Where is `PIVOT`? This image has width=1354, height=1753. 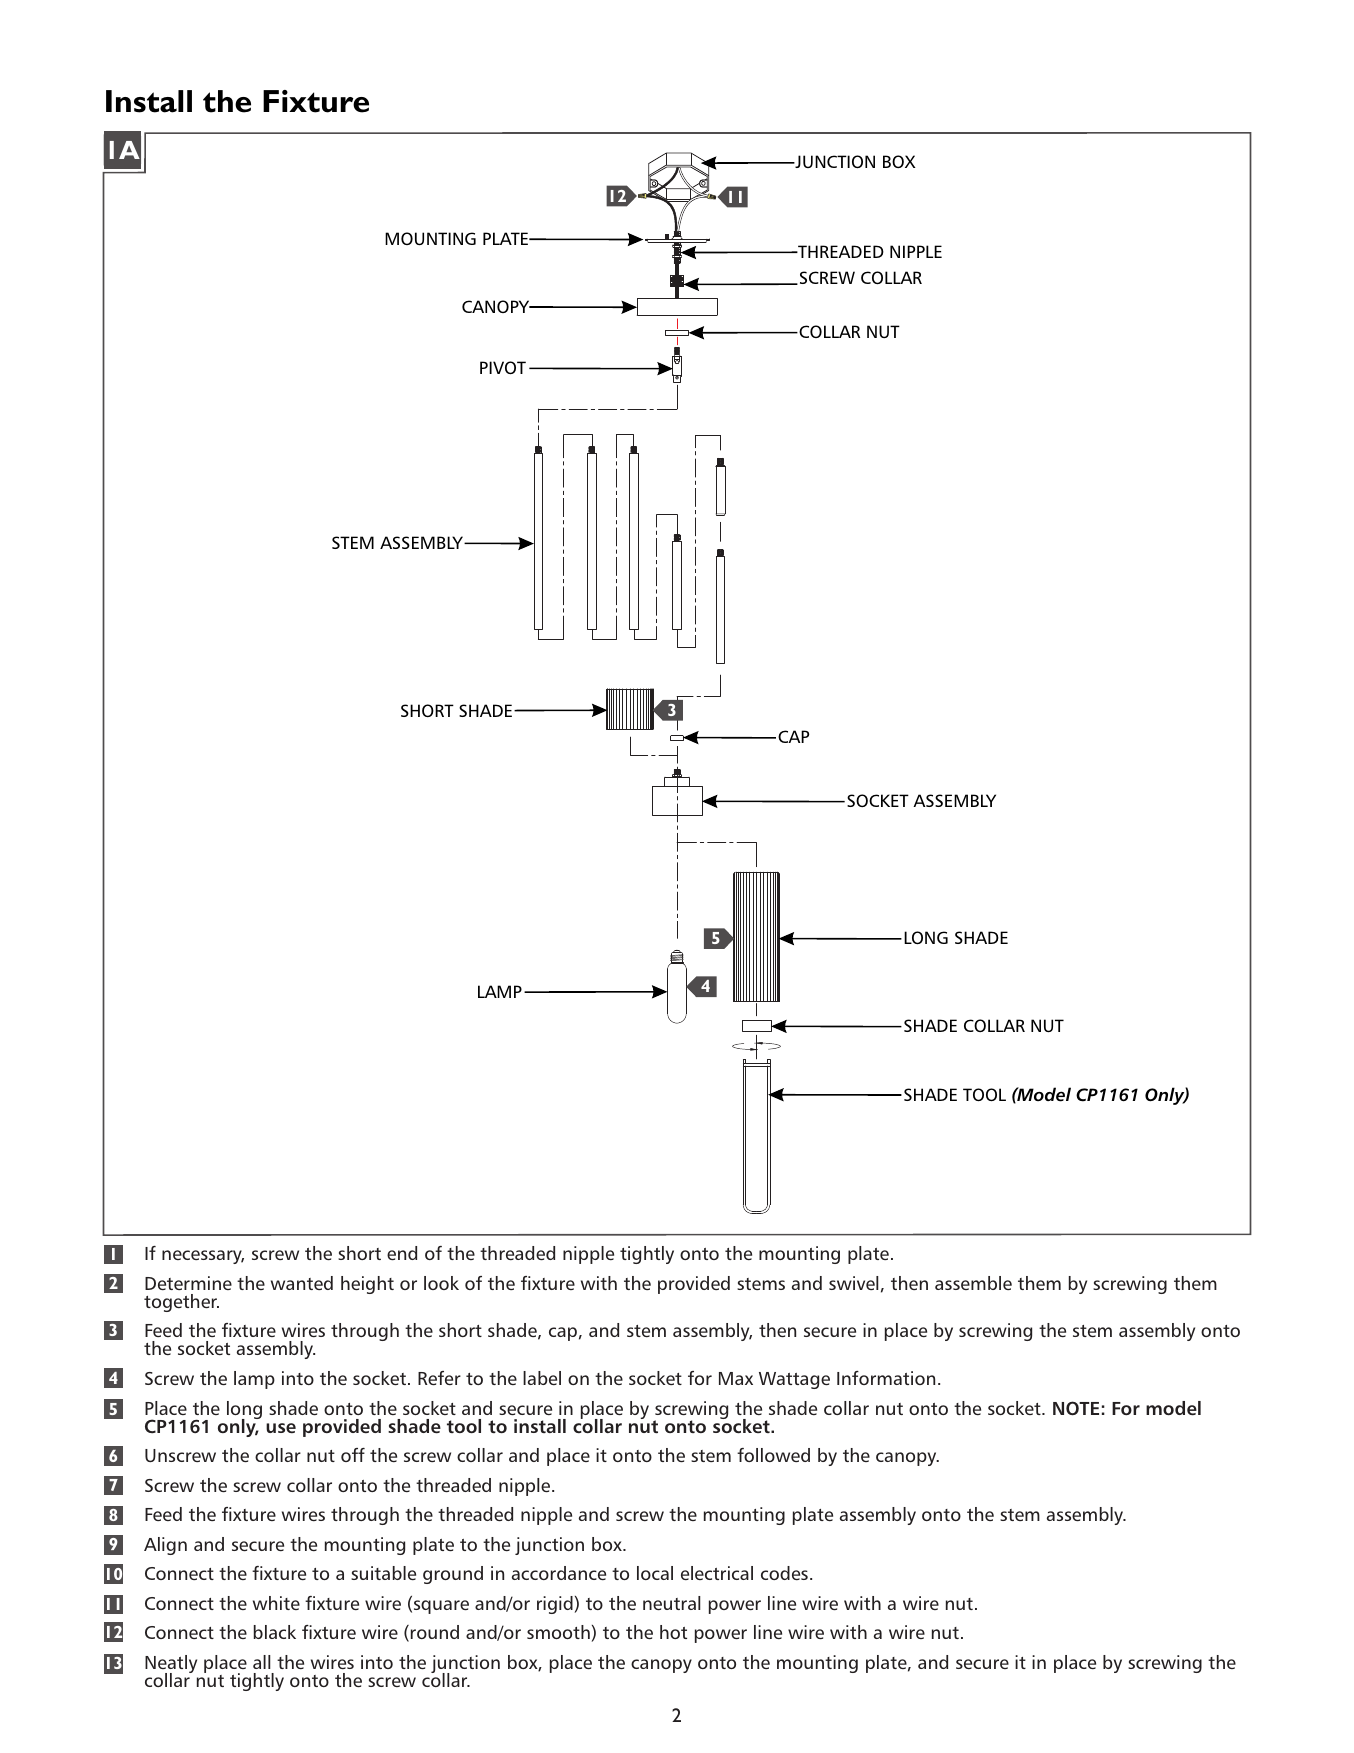
PIVOT is located at coordinates (503, 367).
